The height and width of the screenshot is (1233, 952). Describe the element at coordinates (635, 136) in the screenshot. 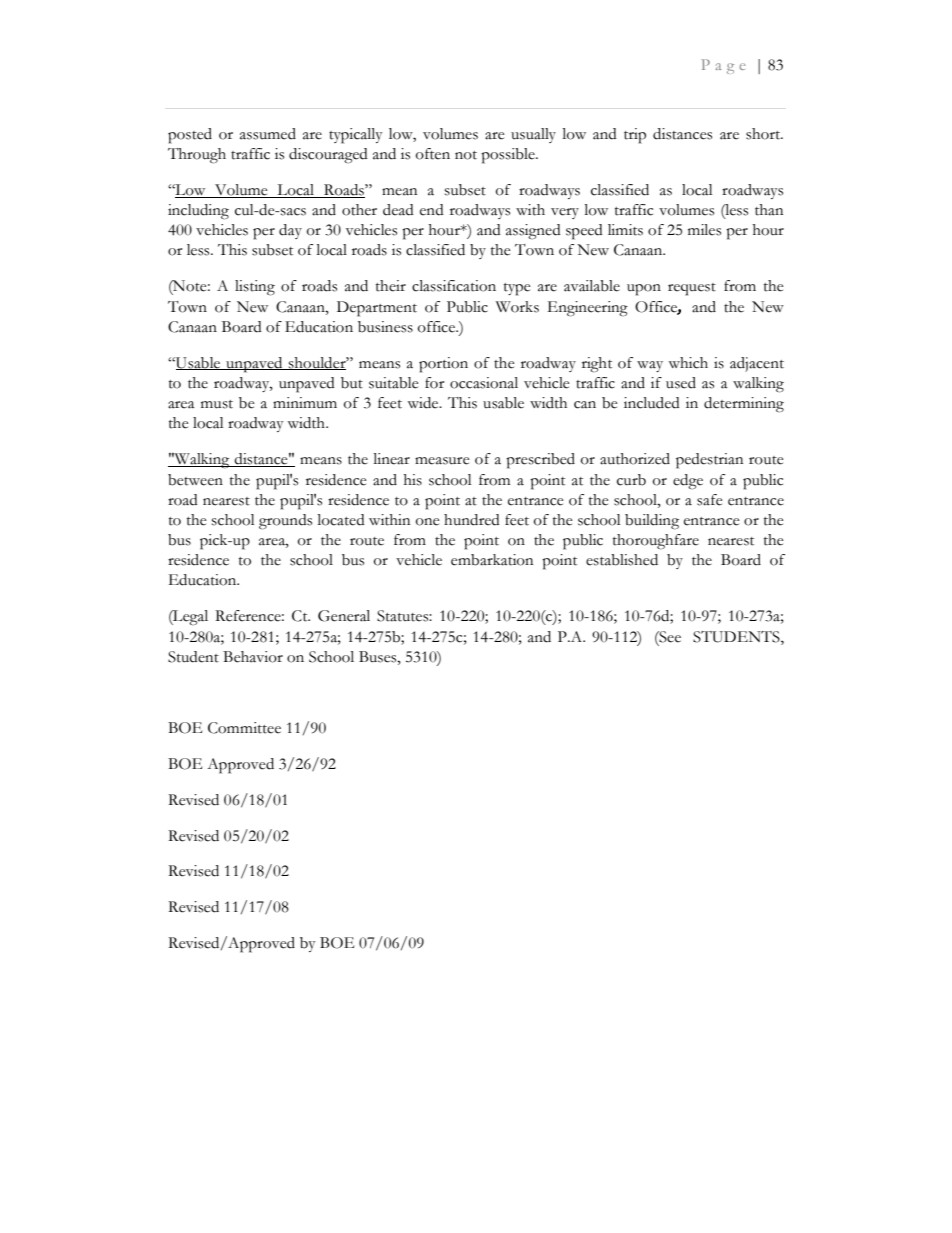

I see `trip` at that location.
